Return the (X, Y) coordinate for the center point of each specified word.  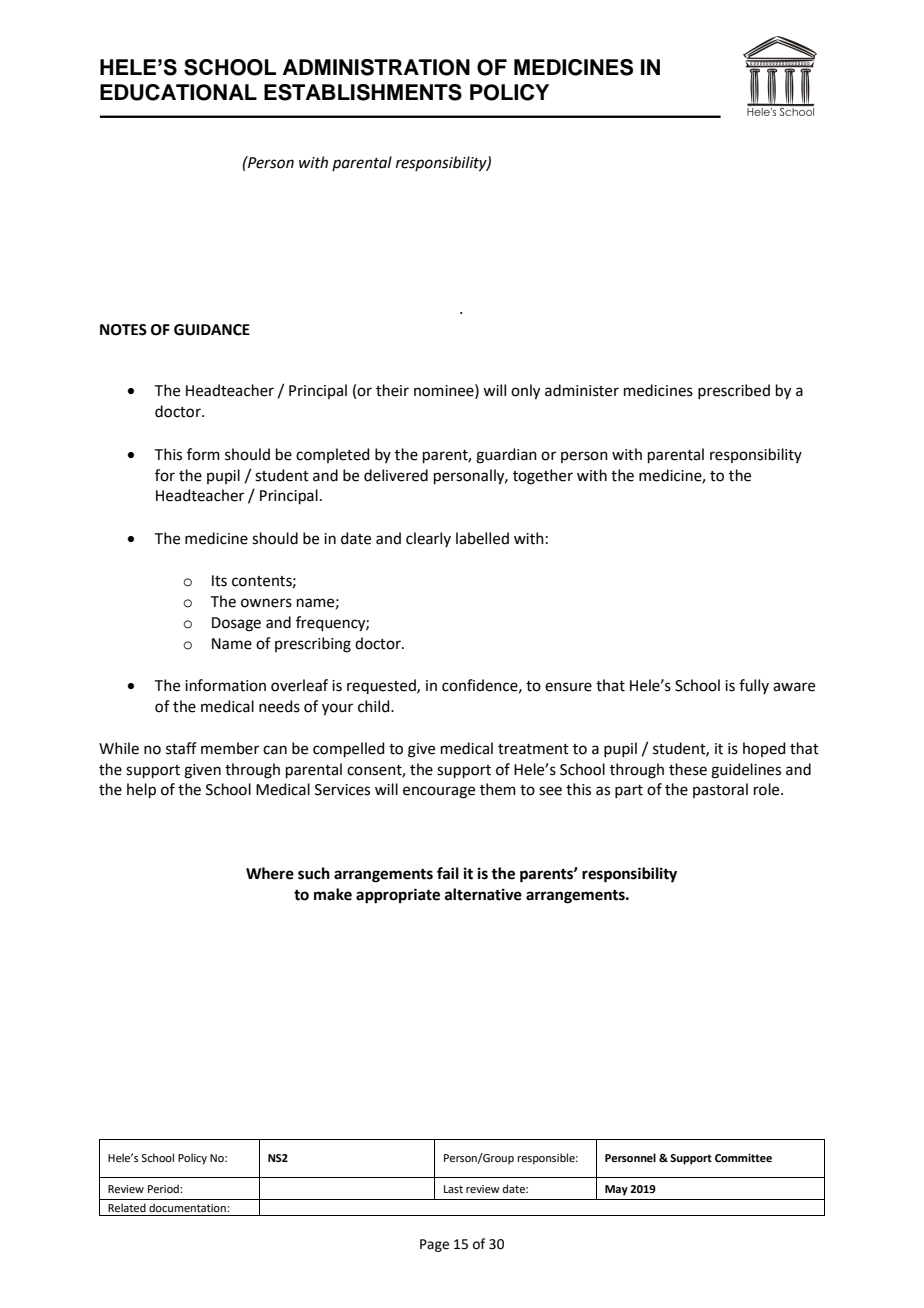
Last (453, 1189)
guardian (506, 456)
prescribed (734, 391)
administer (582, 390)
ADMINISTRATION (376, 67)
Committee (743, 1158)
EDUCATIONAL (178, 92)
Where (270, 873)
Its (219, 581)
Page (434, 1245)
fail (448, 873)
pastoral (720, 790)
